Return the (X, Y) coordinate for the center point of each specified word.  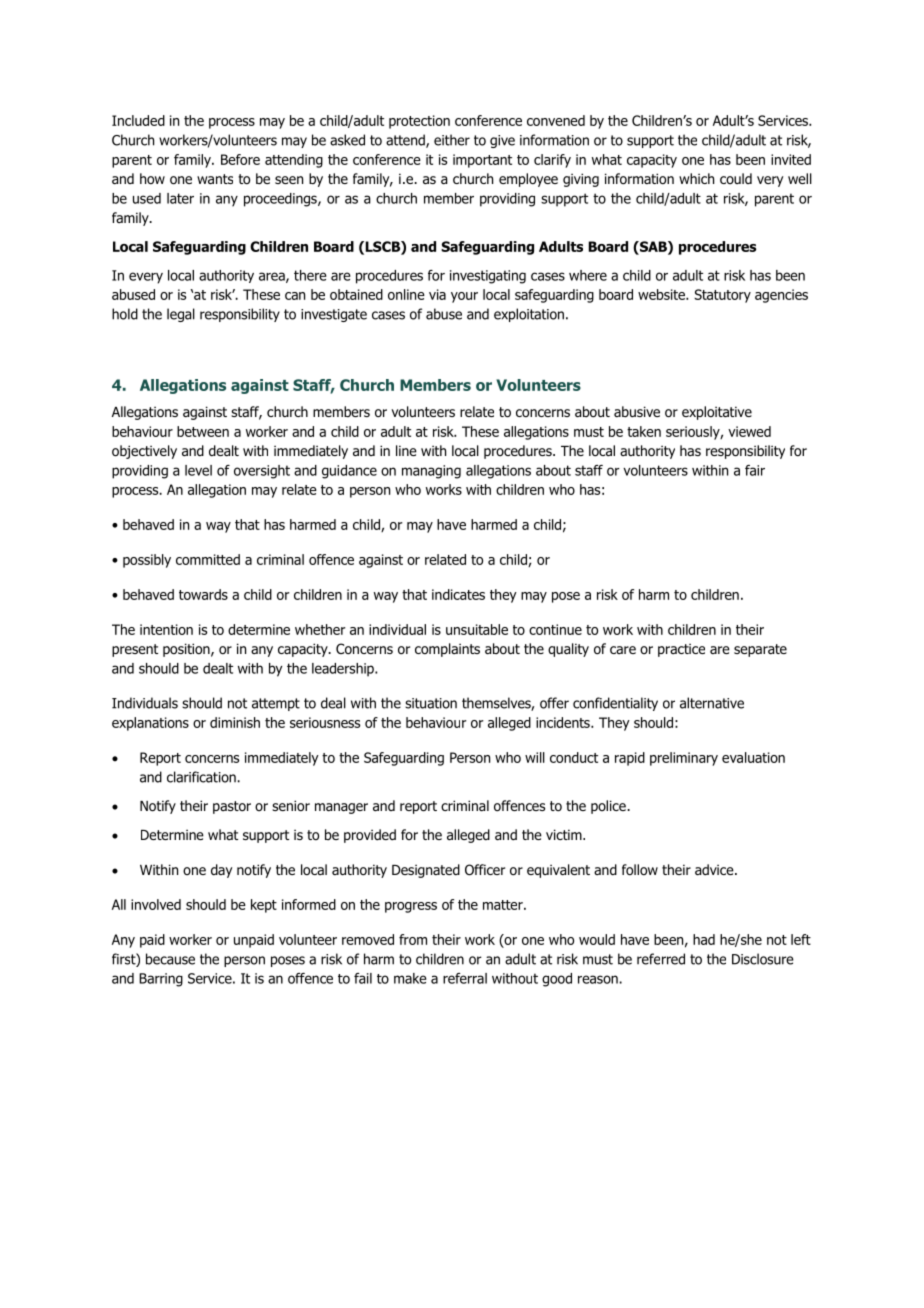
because (170, 959)
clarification (202, 777)
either (452, 140)
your (464, 297)
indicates (458, 594)
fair (755, 470)
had (704, 939)
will (535, 757)
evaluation (753, 757)
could (736, 178)
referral (465, 978)
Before (240, 159)
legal (181, 315)
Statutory (722, 296)
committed (208, 559)
